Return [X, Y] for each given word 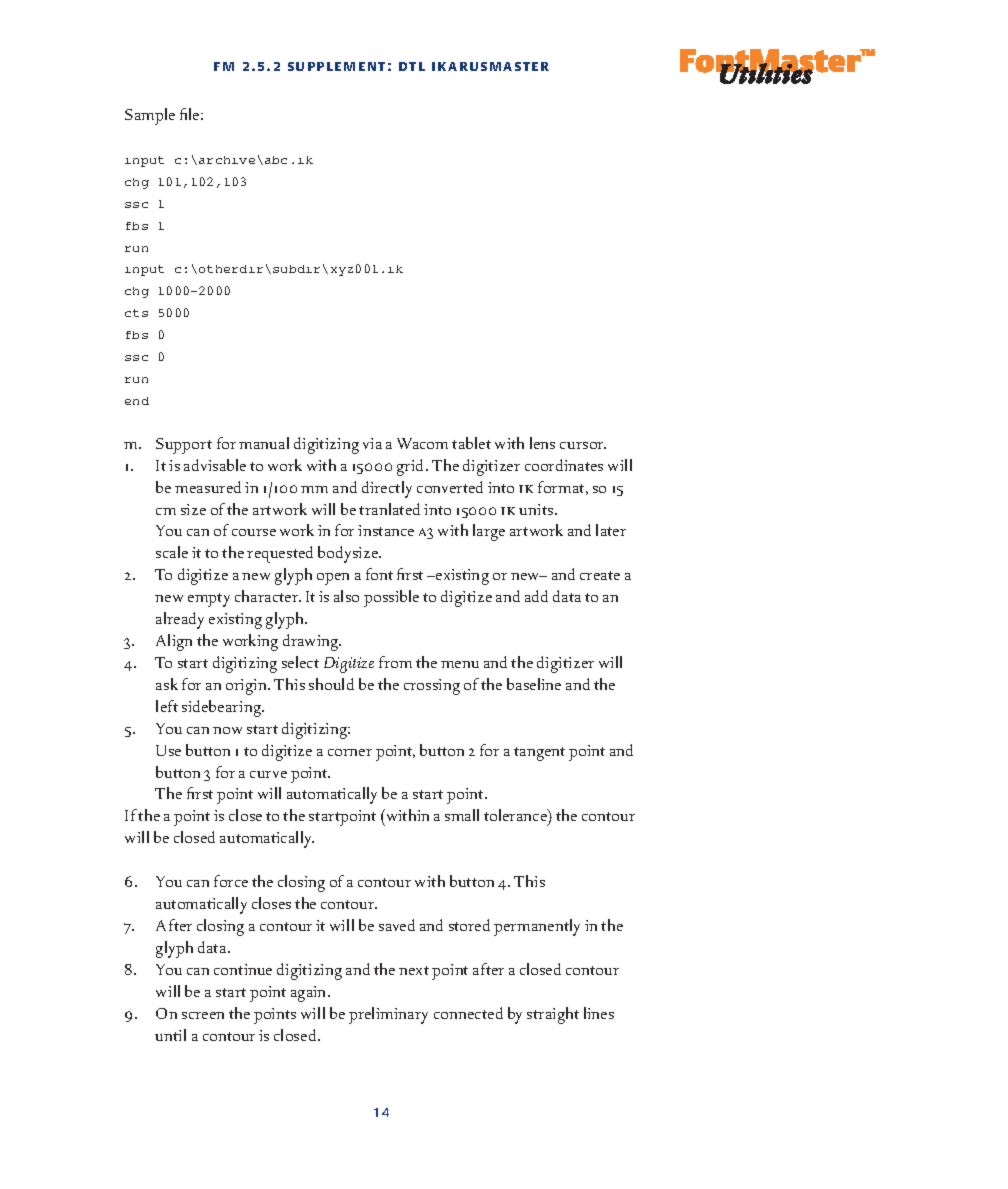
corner [350, 752]
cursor [583, 445]
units [537, 509]
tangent [539, 754]
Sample [150, 116]
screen [203, 1015]
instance [386, 530]
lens [542, 443]
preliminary [388, 1015]
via [372, 443]
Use [168, 750]
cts [136, 313]
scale [172, 552]
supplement [336, 66]
